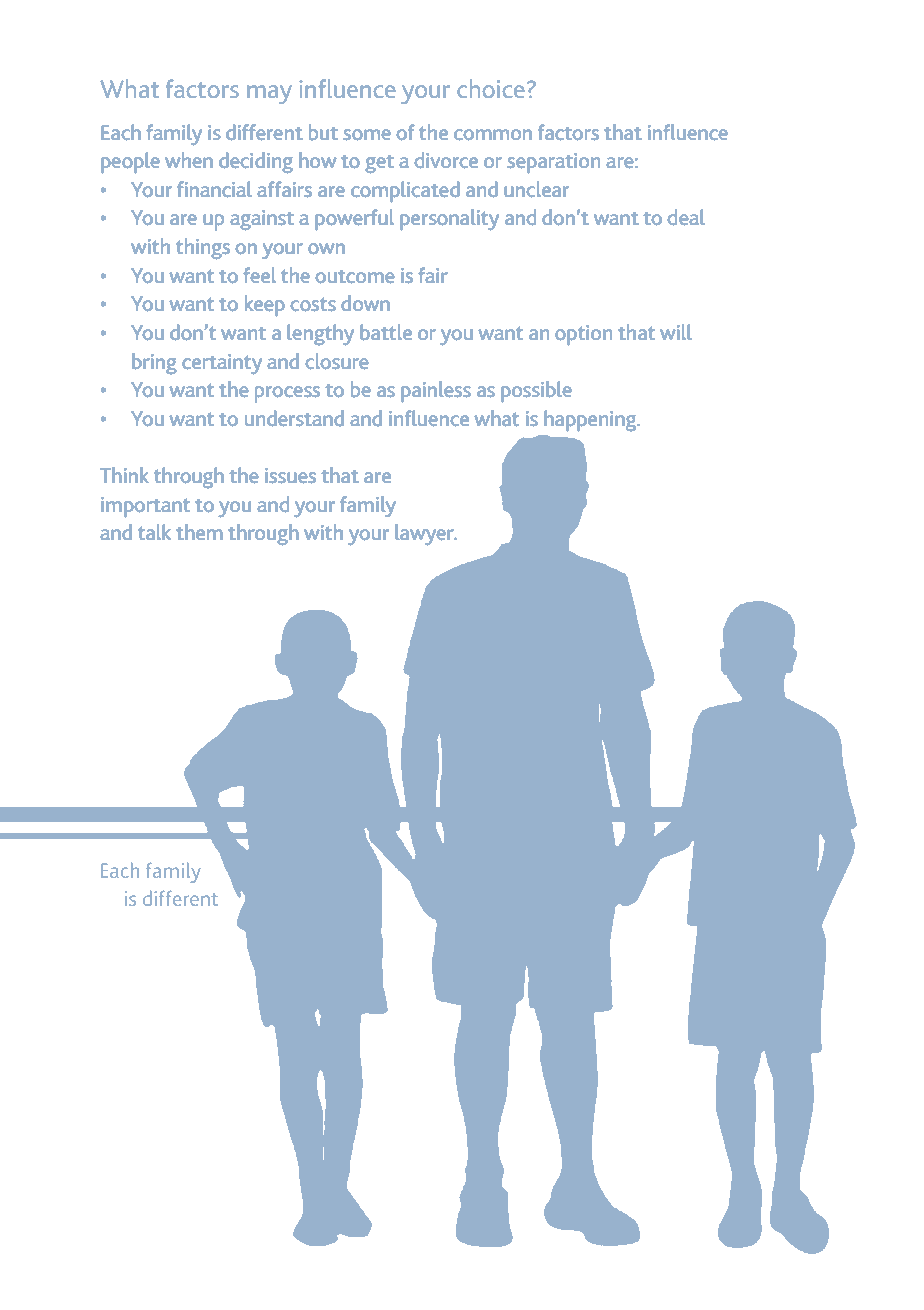 This screenshot has height=1310, width=924. Describe the element at coordinates (367, 134) in the screenshot. I see `some` at that location.
